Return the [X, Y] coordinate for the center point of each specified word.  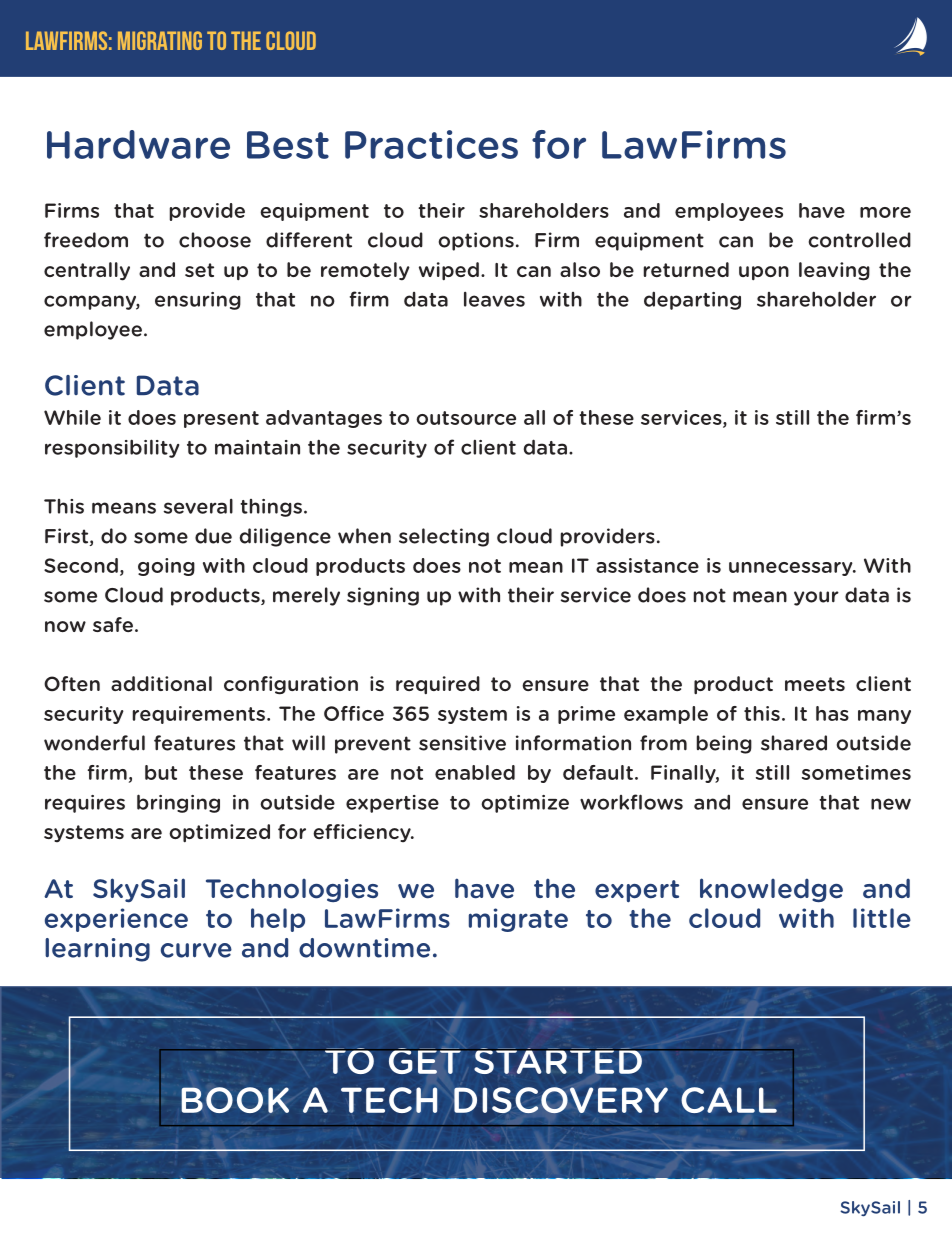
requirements [199, 715]
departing [692, 300]
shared [794, 743]
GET [424, 1061]
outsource [466, 418]
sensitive [462, 743]
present [221, 419]
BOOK [235, 1100]
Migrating [160, 40]
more [885, 212]
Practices [431, 144]
